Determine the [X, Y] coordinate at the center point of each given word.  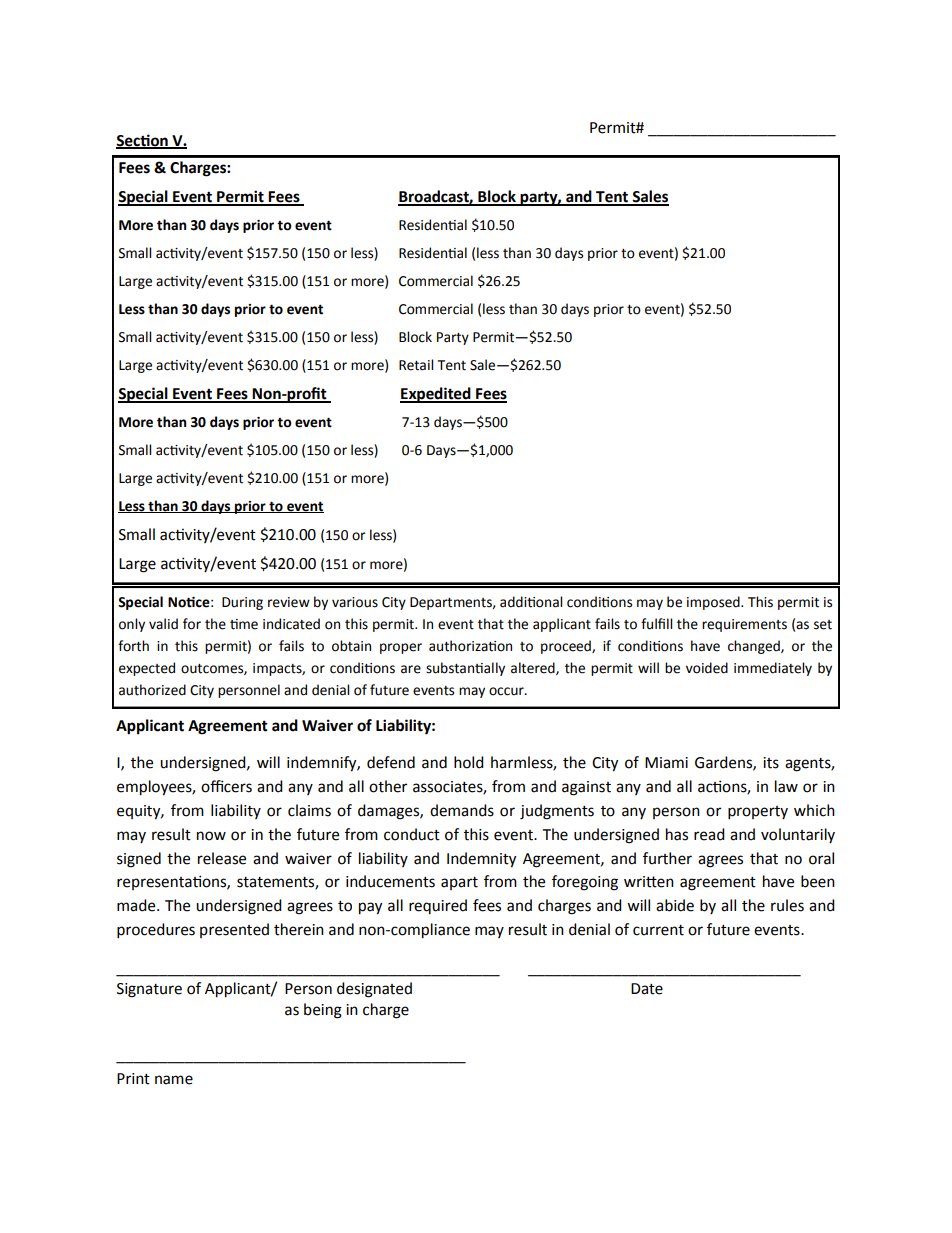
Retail [416, 365]
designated [374, 990]
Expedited [436, 395]
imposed [714, 603]
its [771, 763]
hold [469, 762]
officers [226, 786]
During [242, 603]
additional [531, 602]
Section [143, 141]
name [174, 1080]
